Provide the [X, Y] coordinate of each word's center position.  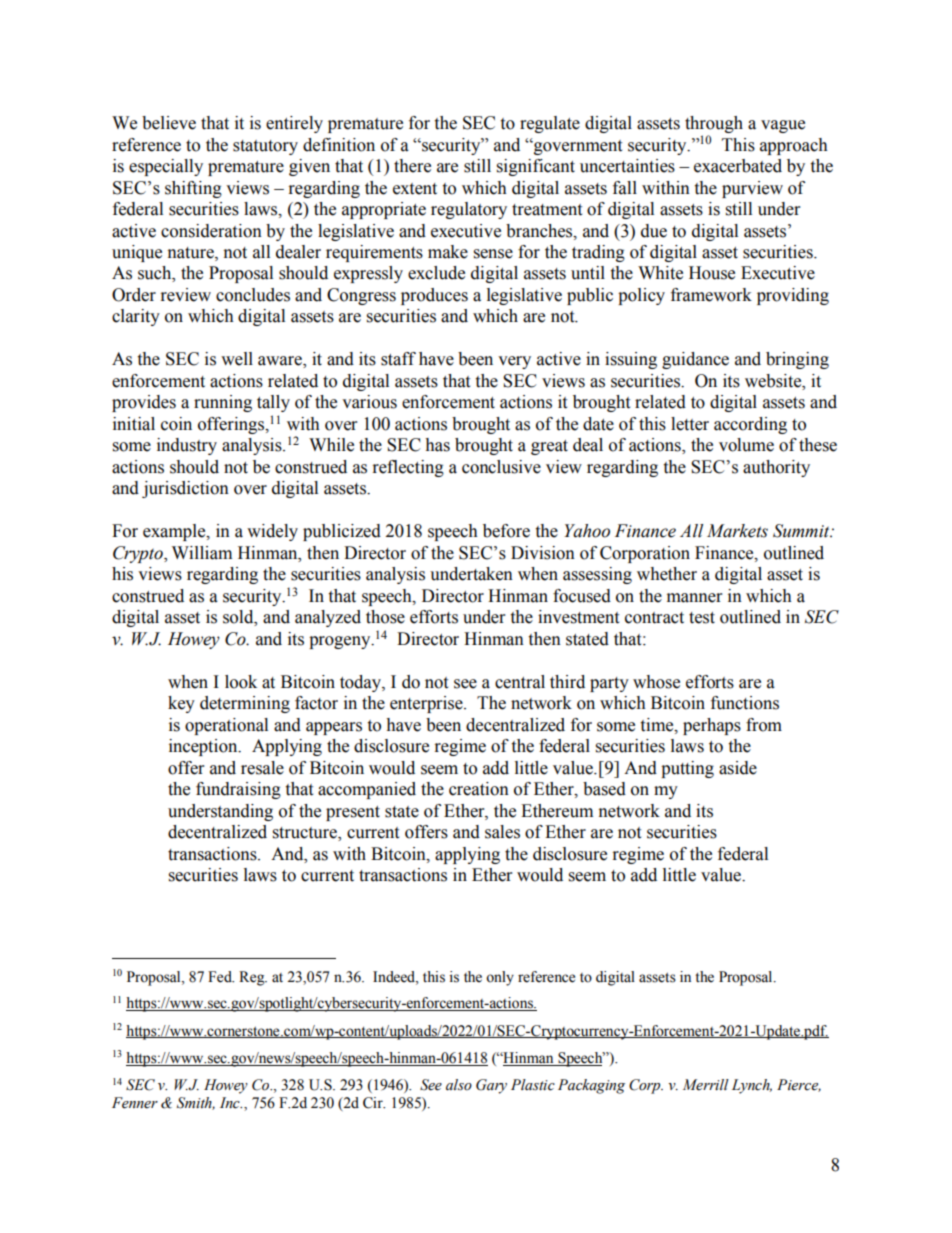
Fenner [135, 1103]
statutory [265, 147]
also [459, 1085]
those [385, 617]
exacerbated [738, 166]
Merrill [706, 1085]
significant [536, 167]
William [202, 553]
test [702, 618]
